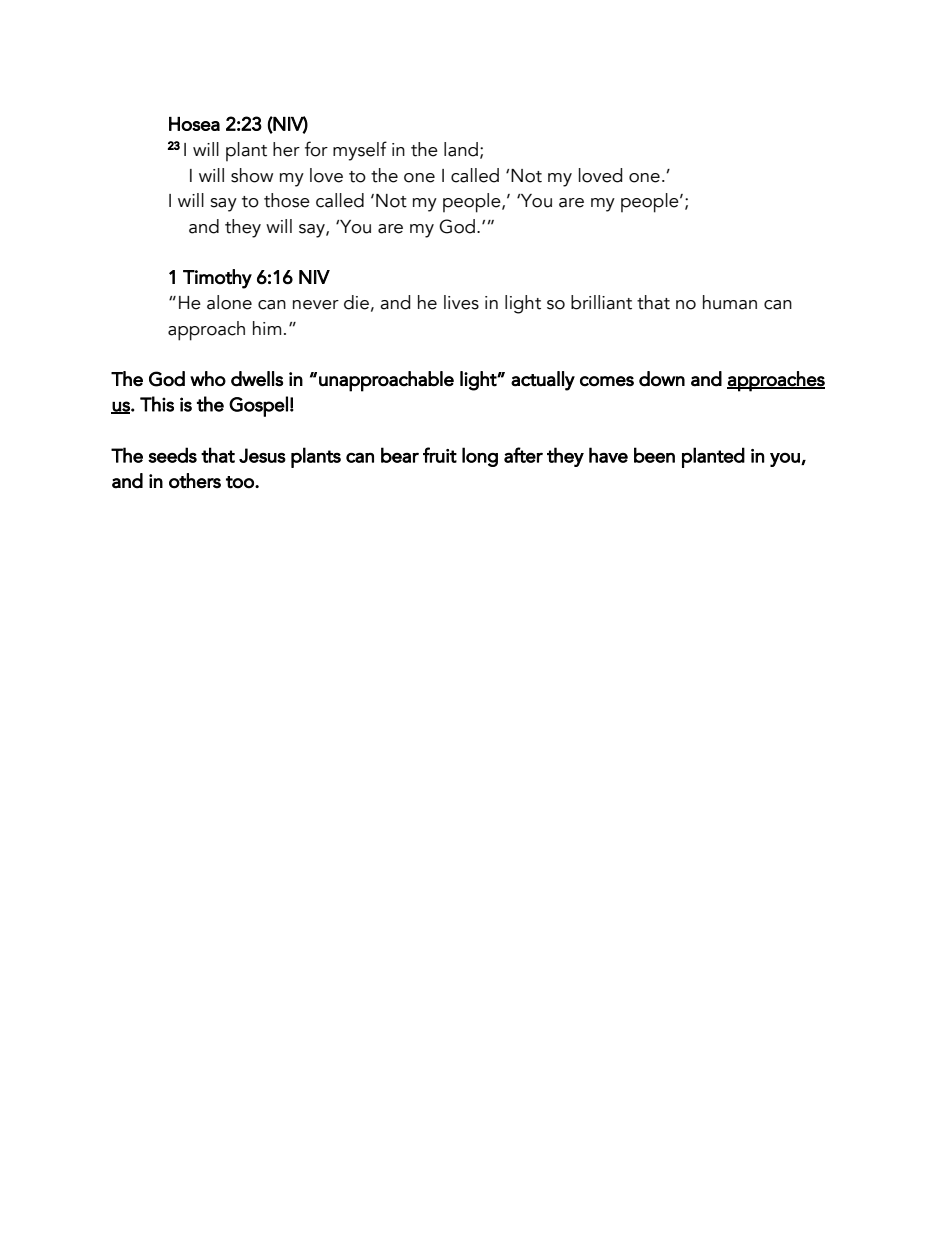  What do you see at coordinates (440, 455) in the document?
I see `fruit` at bounding box center [440, 455].
